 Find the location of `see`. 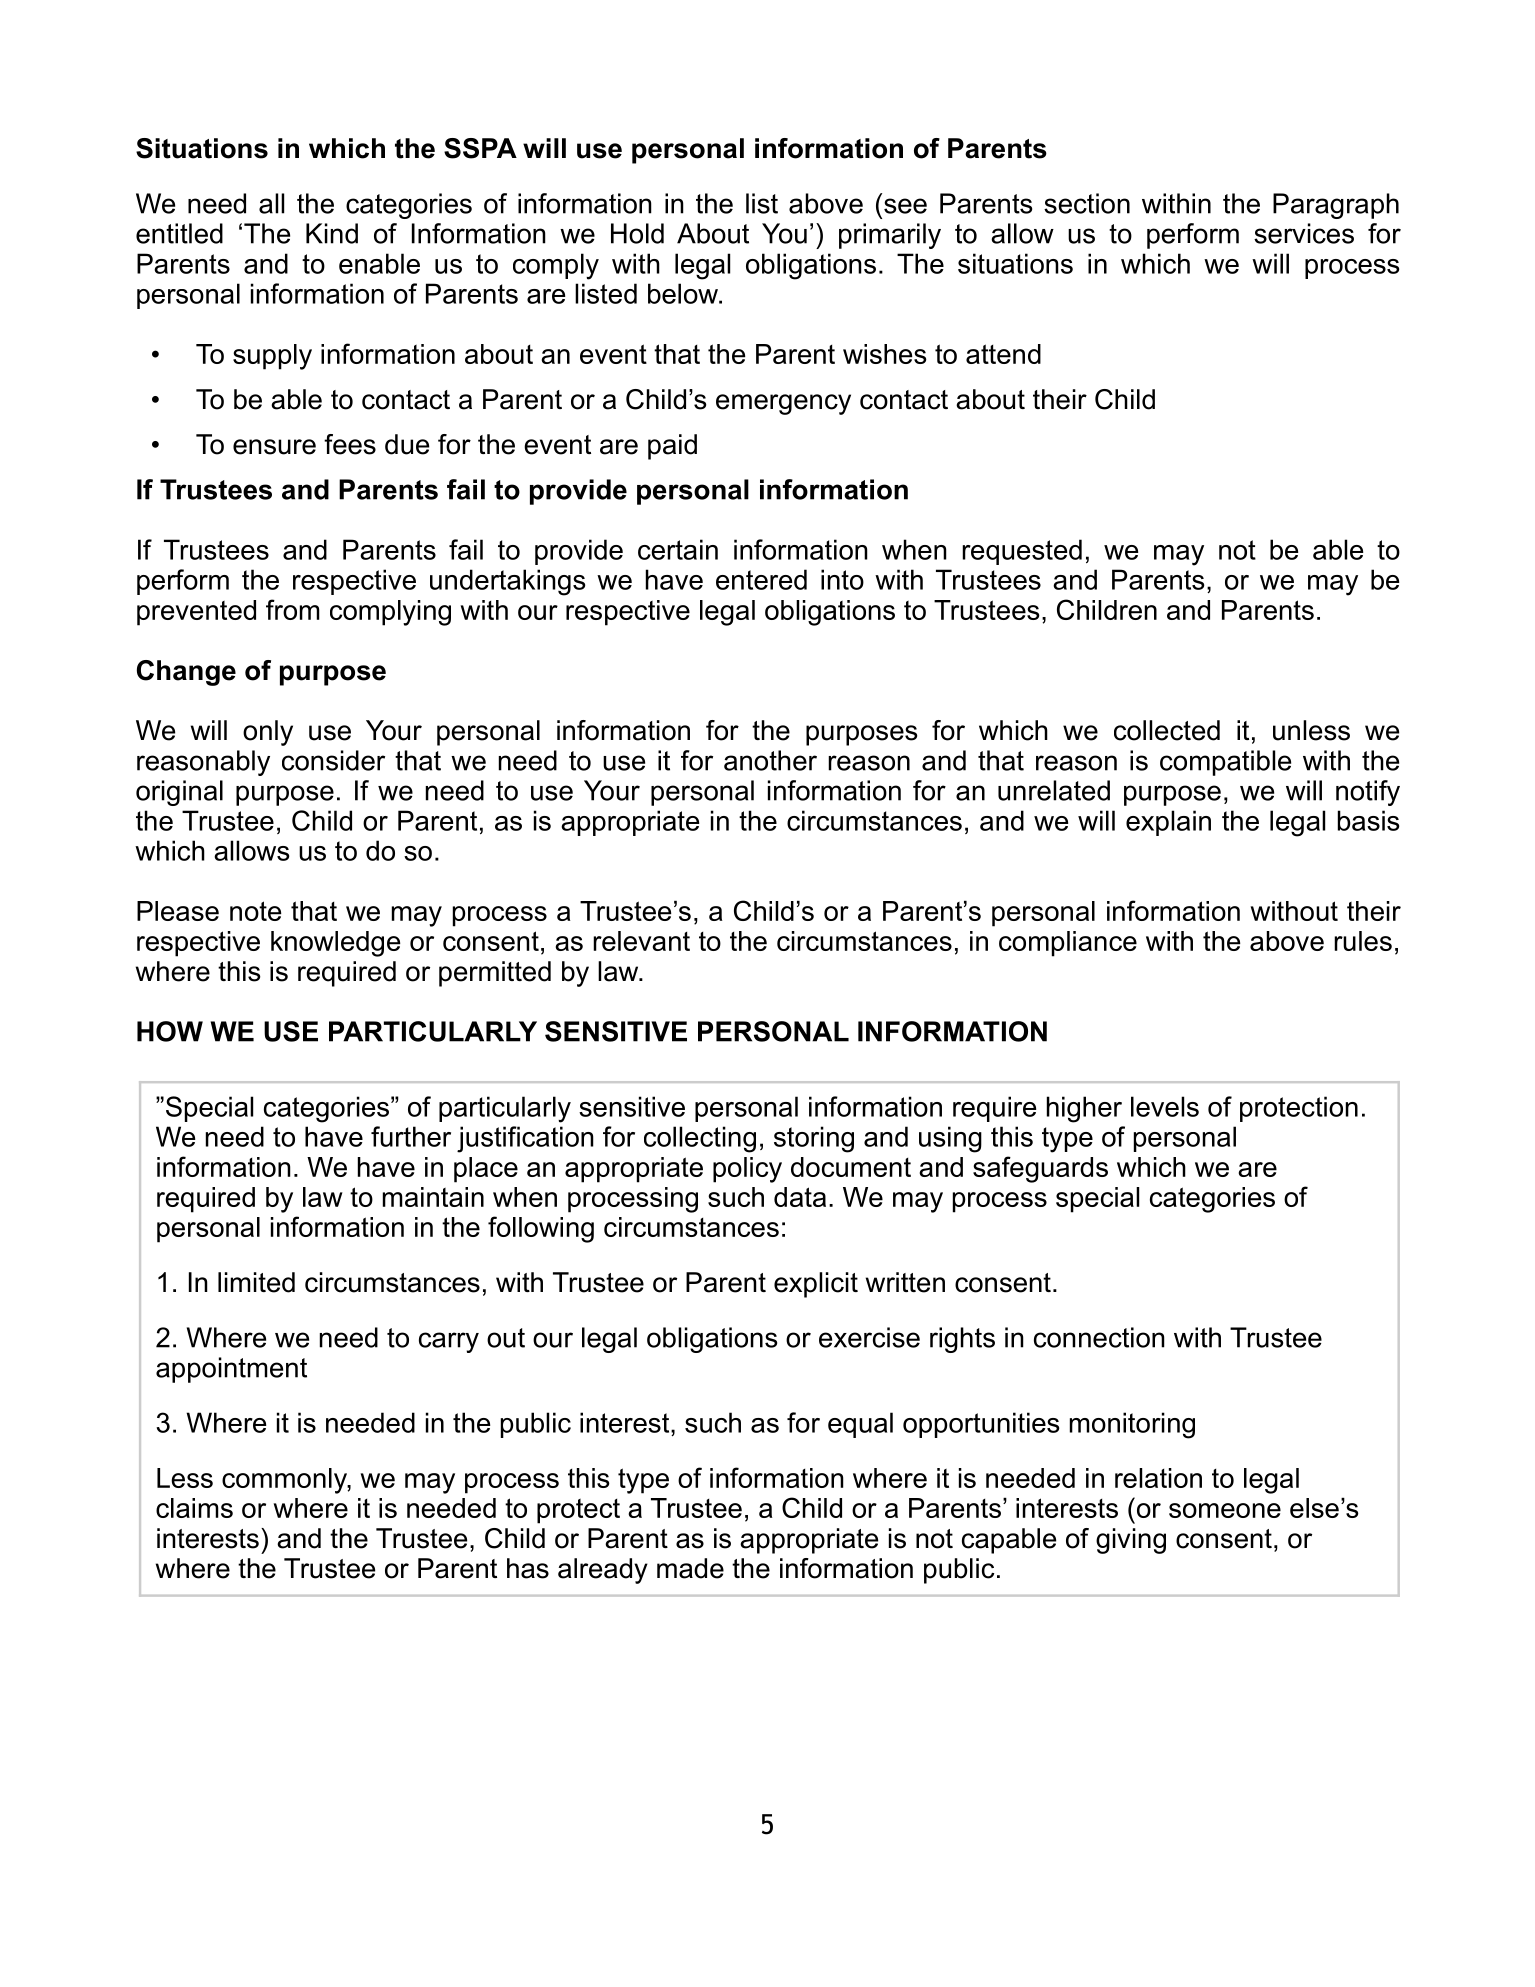

see is located at coordinates (905, 206).
